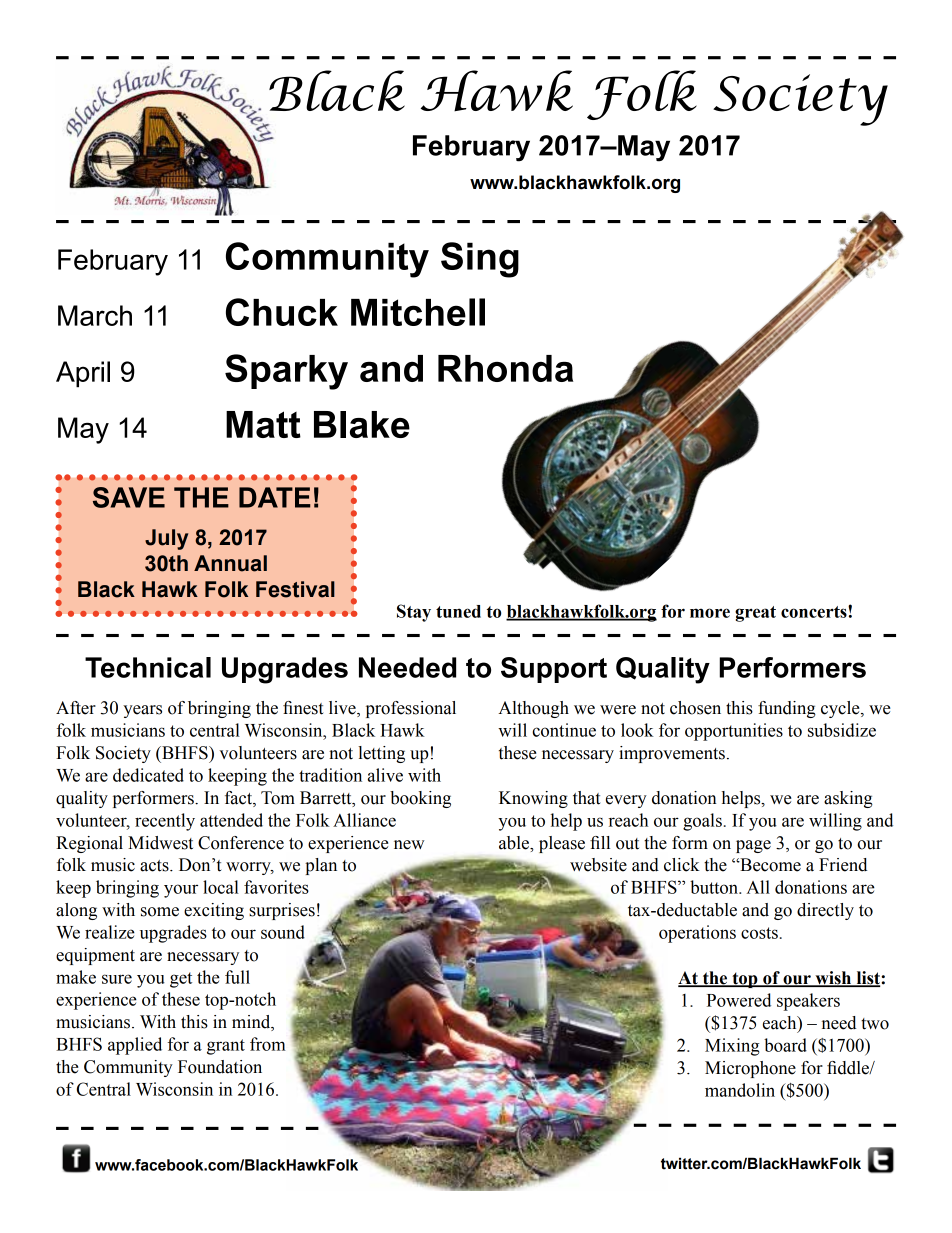 This page has height=1233, width=952. Describe the element at coordinates (420, 799) in the page. I see `booking` at that location.
